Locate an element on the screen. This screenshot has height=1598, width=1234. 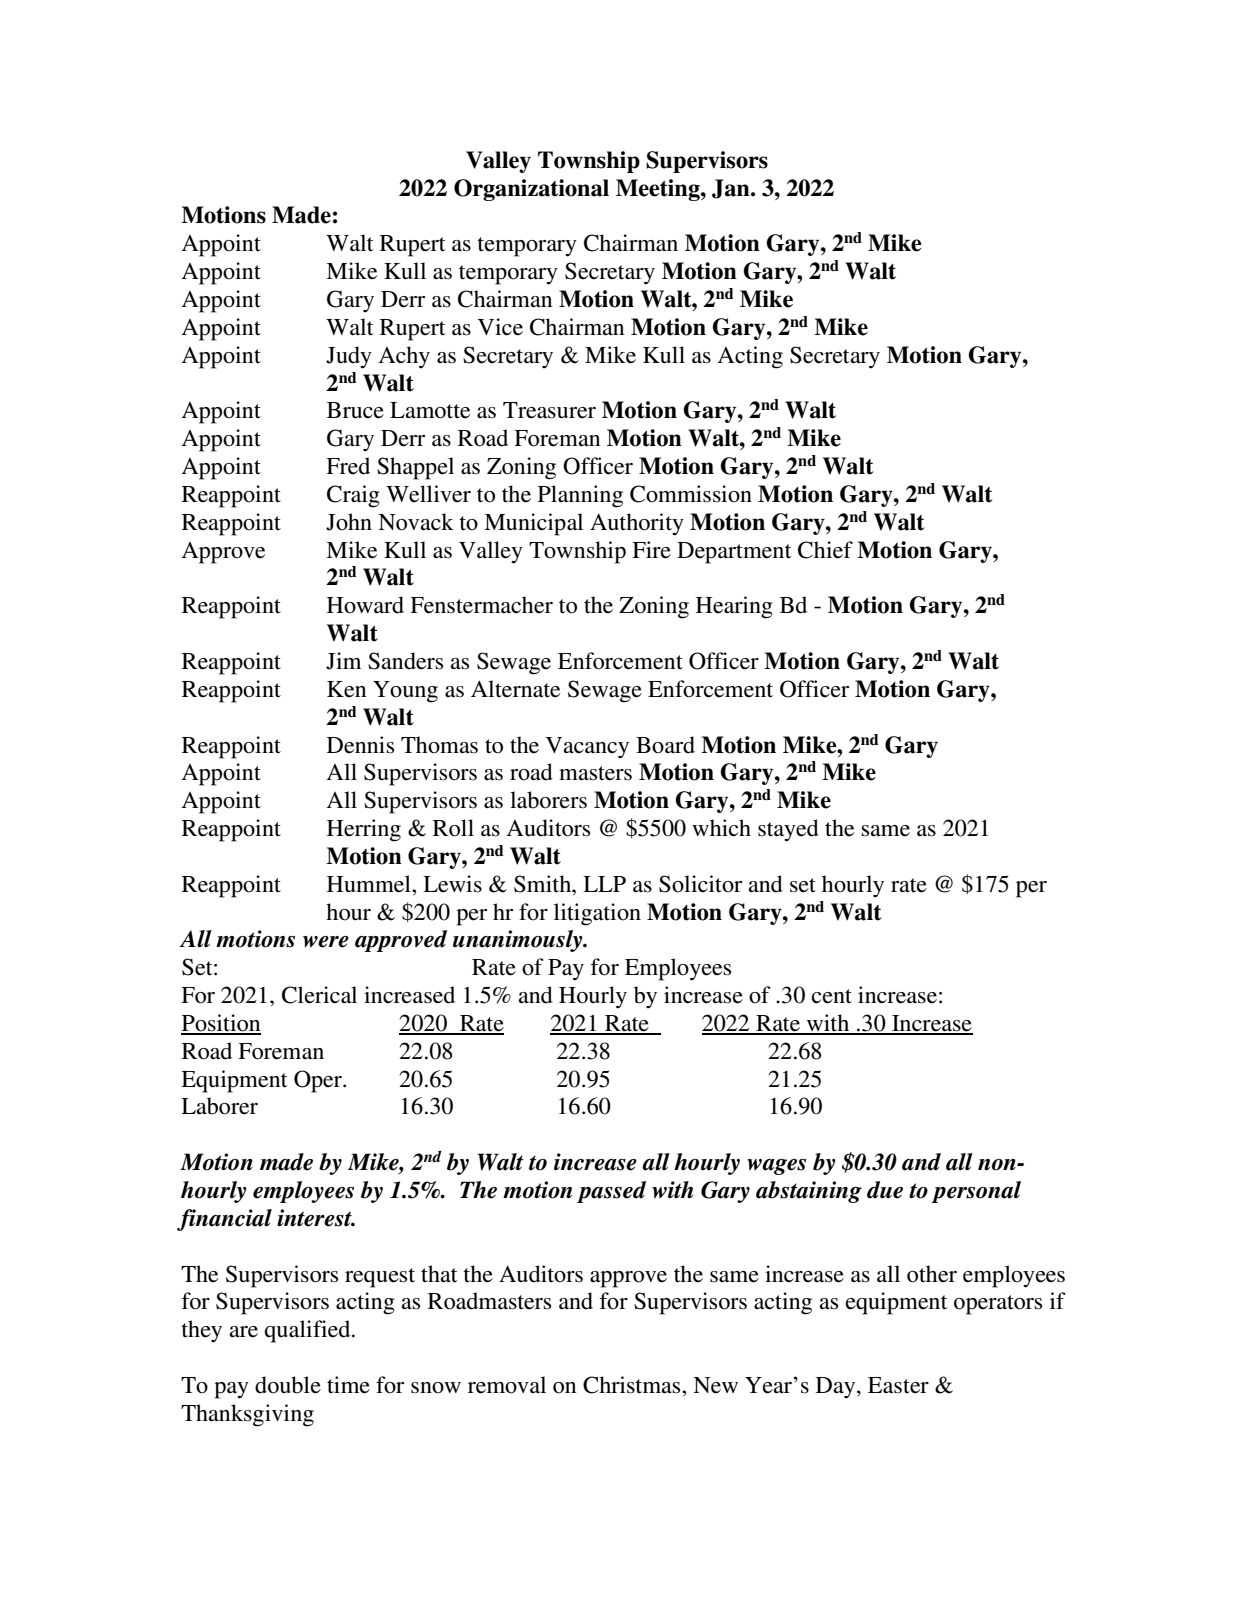
stayed is located at coordinates (788, 830).
